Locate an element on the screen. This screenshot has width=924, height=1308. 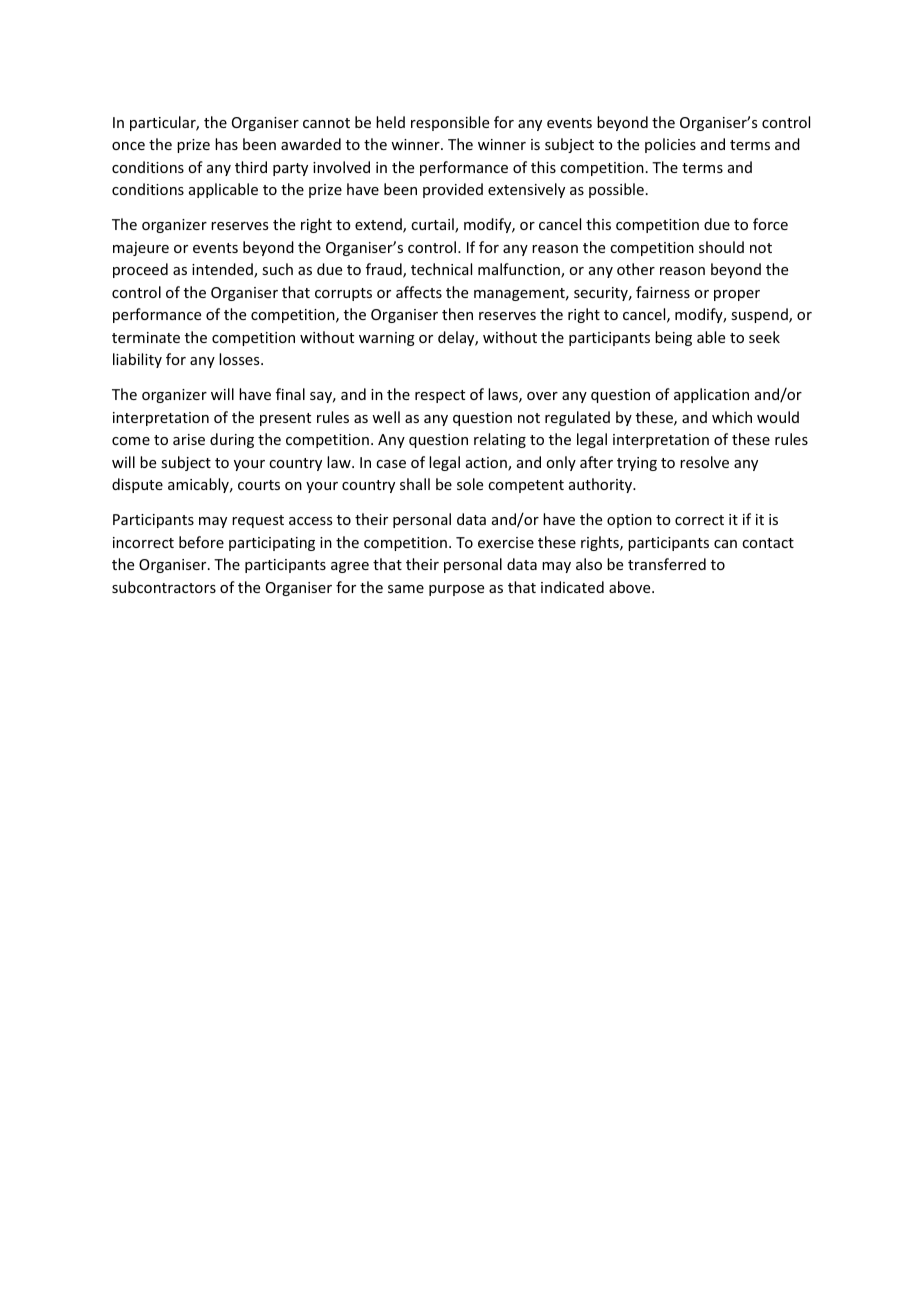
transferred is located at coordinates (667, 564).
